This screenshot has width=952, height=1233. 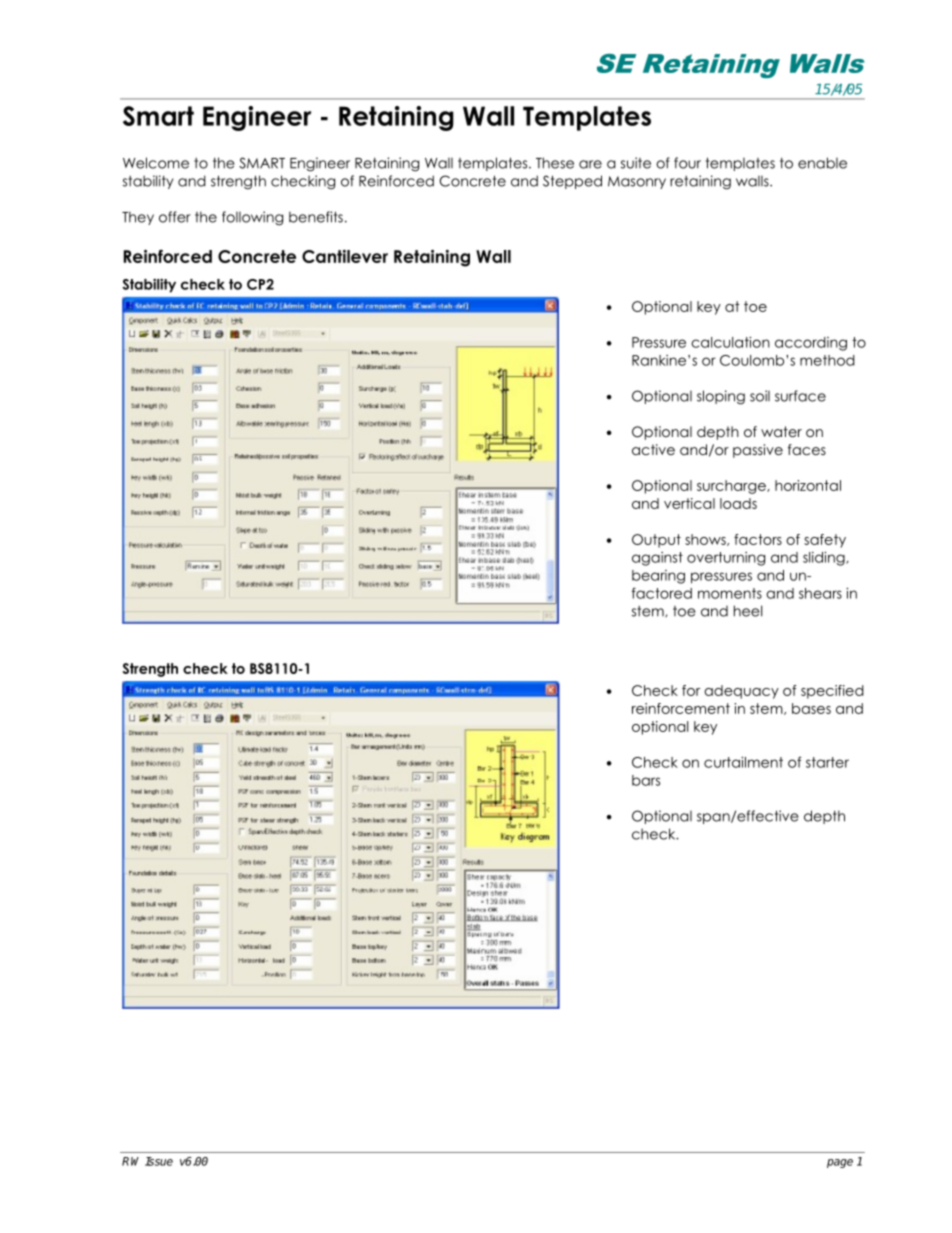 I want to click on following, so click(x=252, y=218).
